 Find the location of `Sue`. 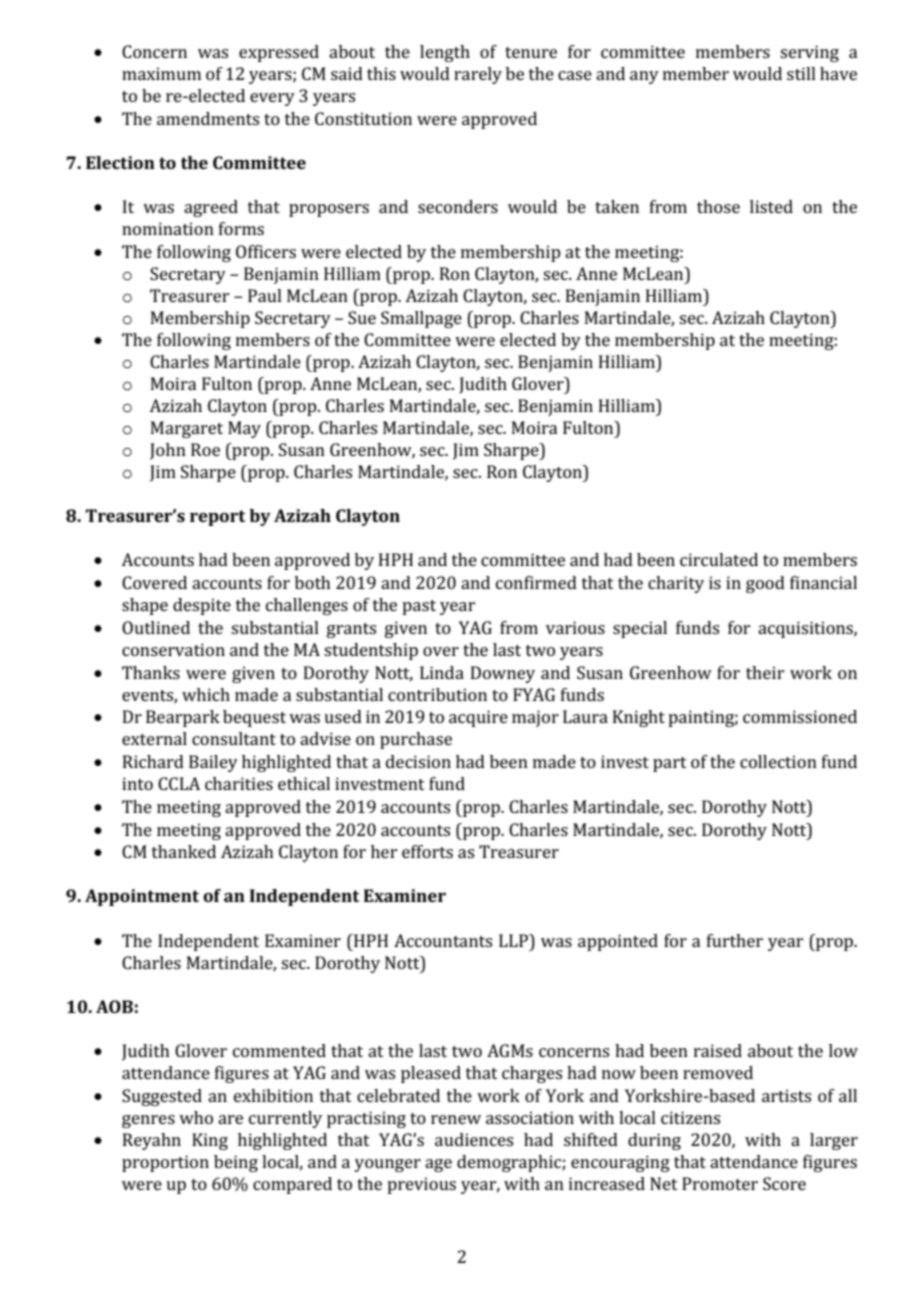

Sue is located at coordinates (362, 317).
